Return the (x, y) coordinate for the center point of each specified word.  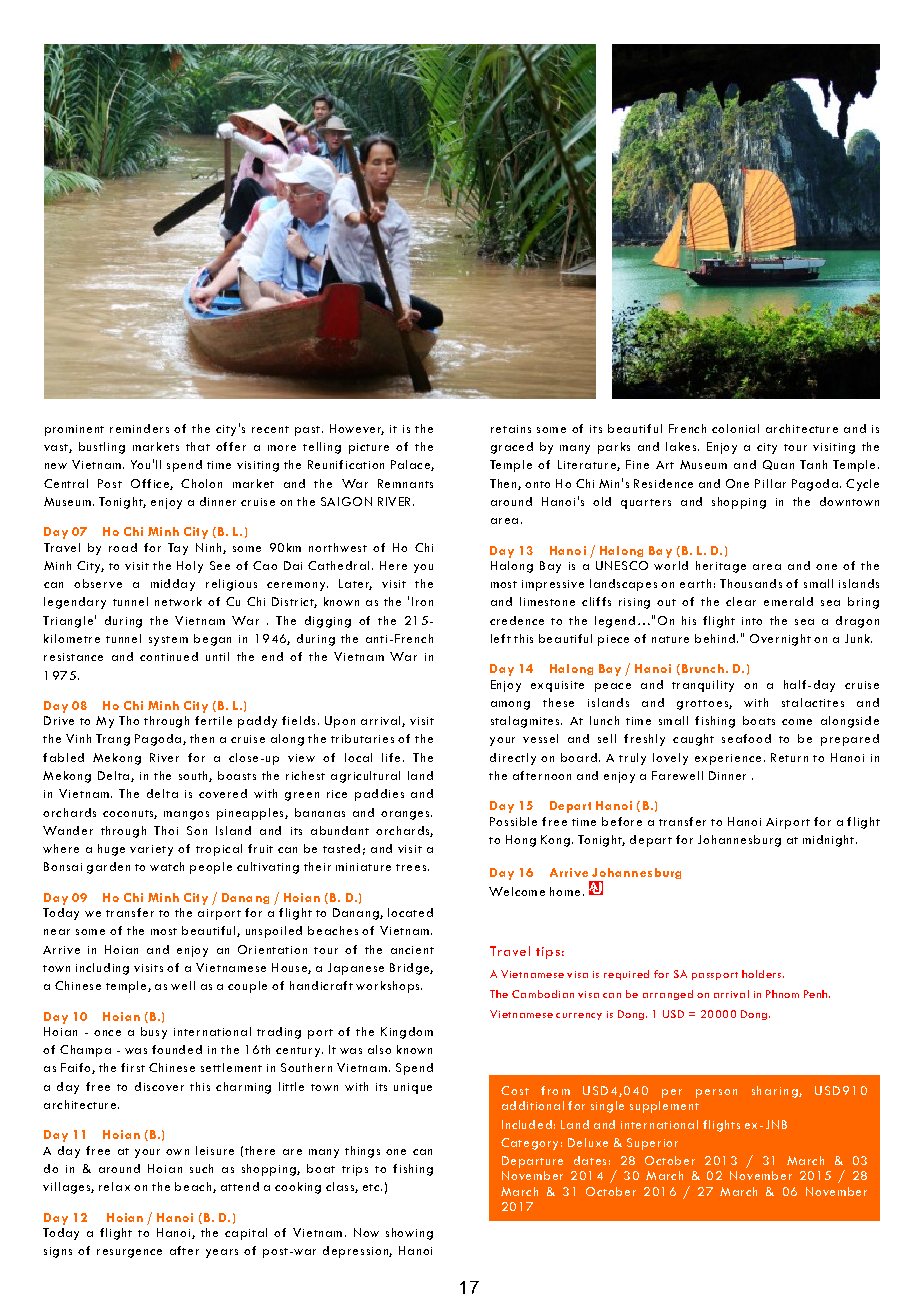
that (198, 446)
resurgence (129, 1253)
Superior (652, 1144)
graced (512, 448)
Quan (778, 465)
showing (409, 1234)
